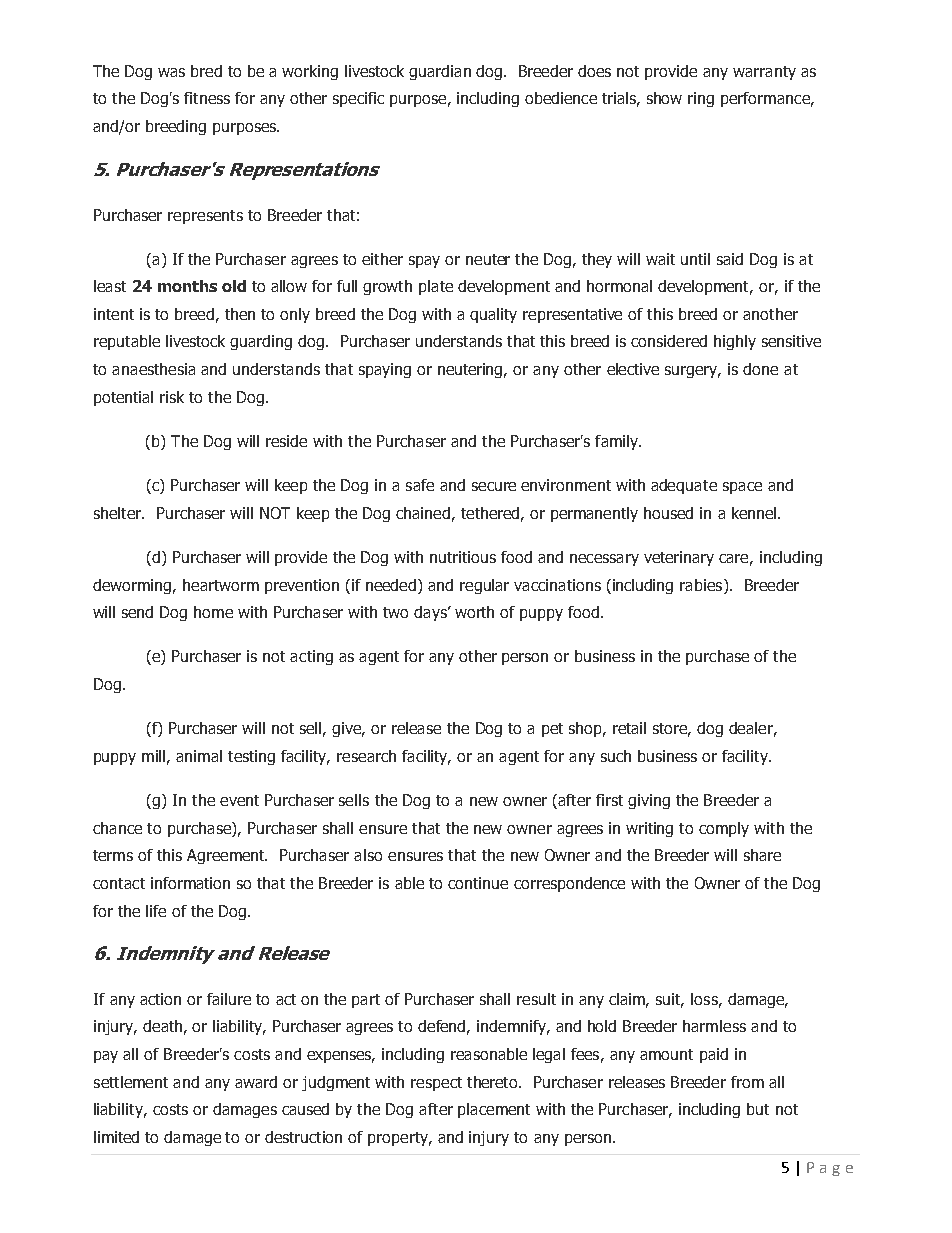  I want to click on from, so click(747, 1082).
